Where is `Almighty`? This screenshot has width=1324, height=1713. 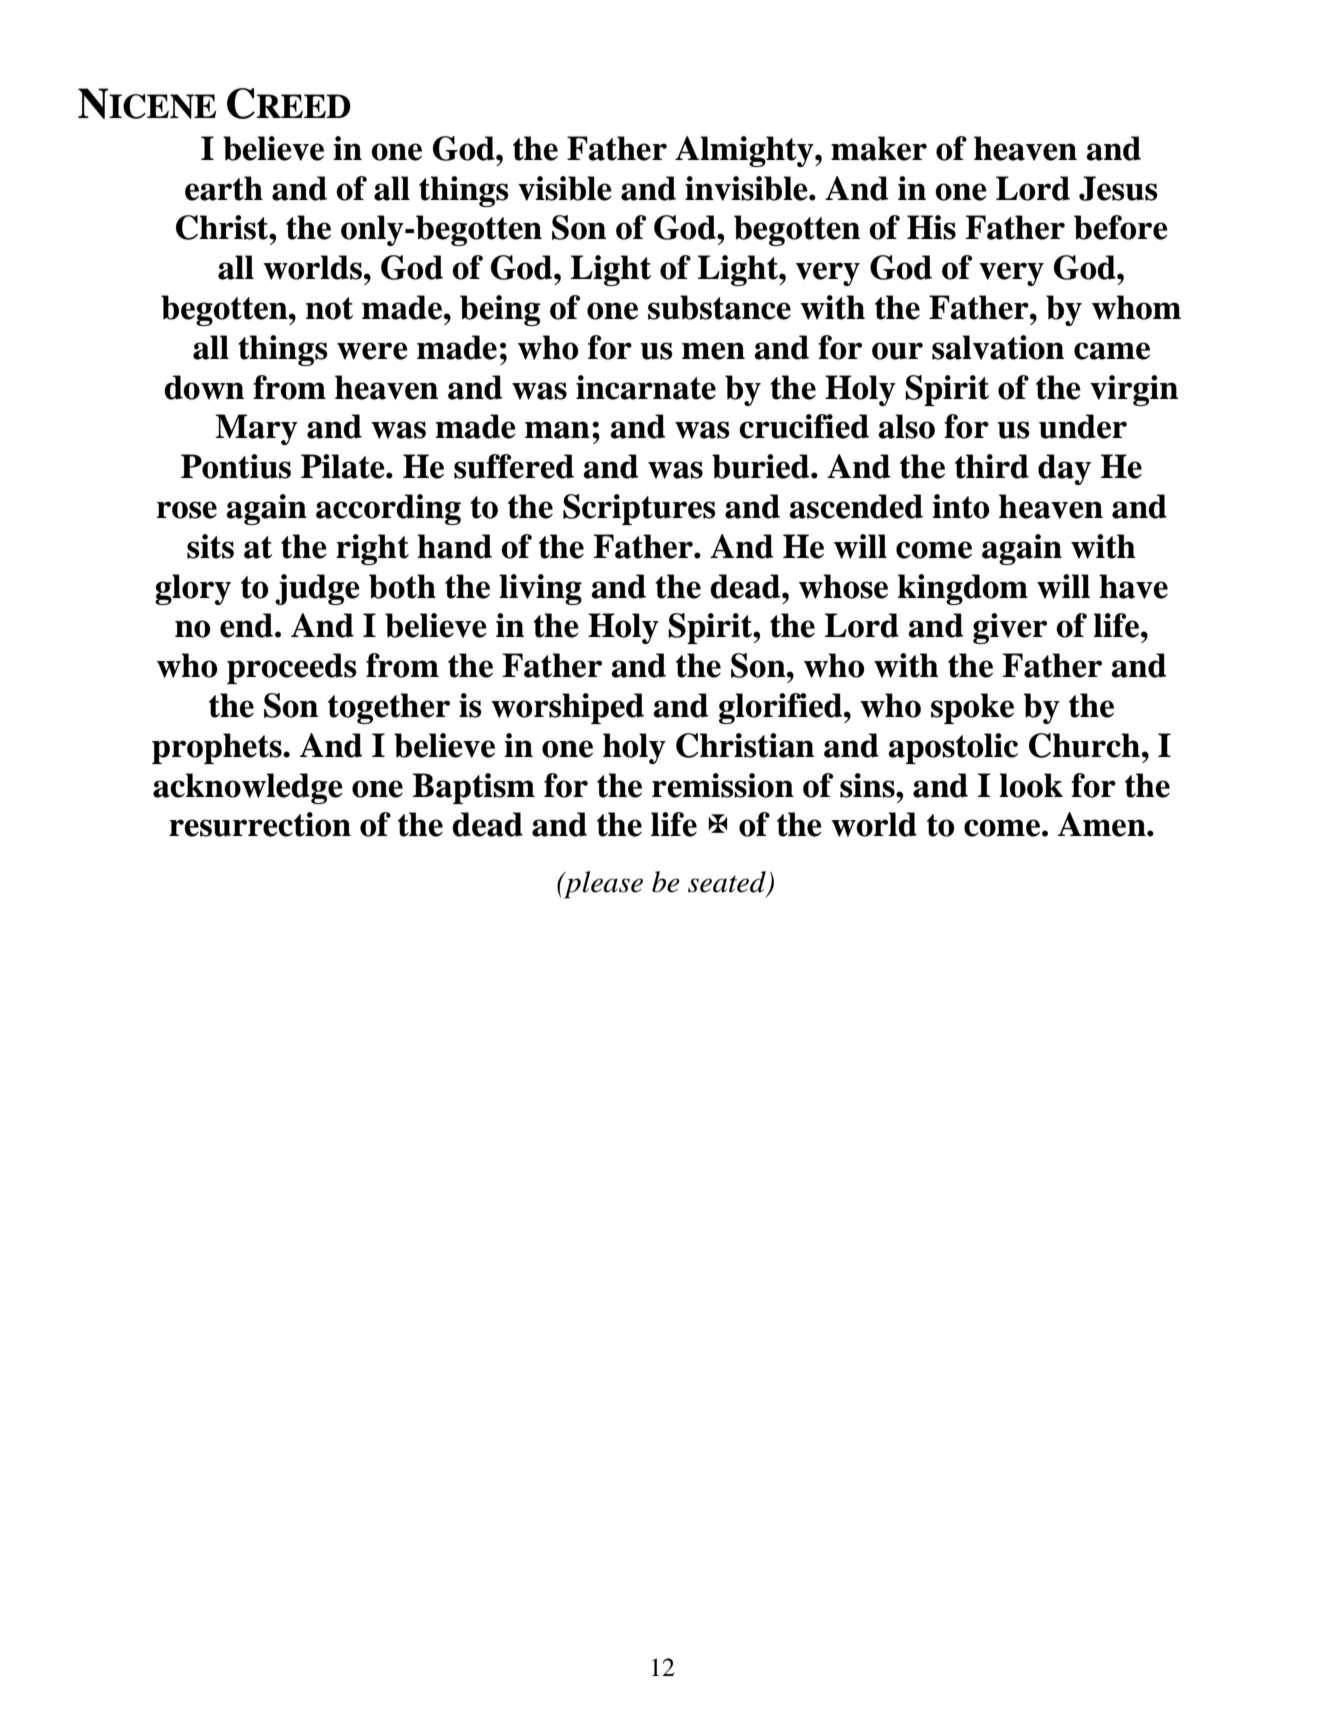 Almighty is located at coordinates (745, 151).
